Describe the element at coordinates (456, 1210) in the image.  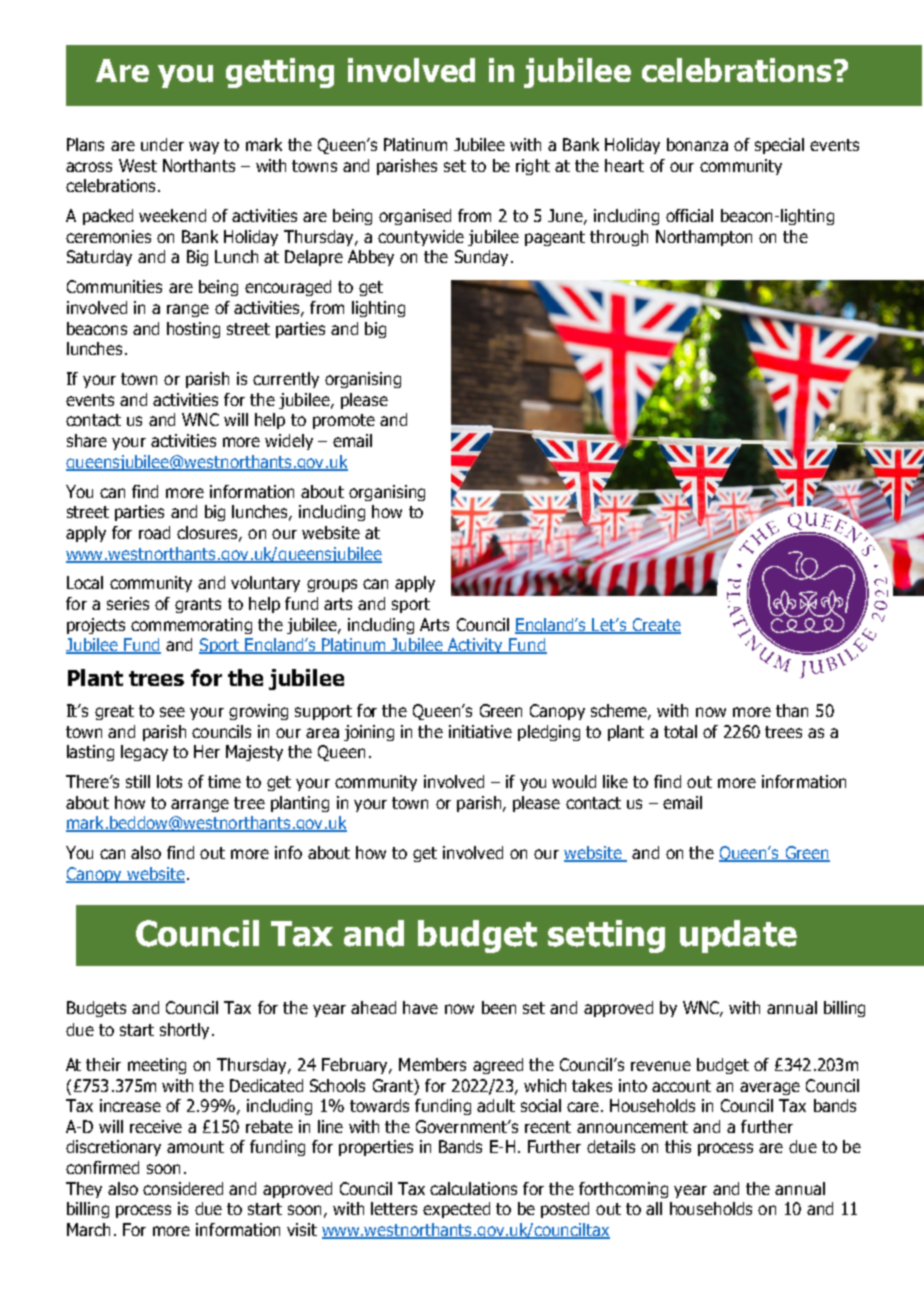
I see `expected` at that location.
